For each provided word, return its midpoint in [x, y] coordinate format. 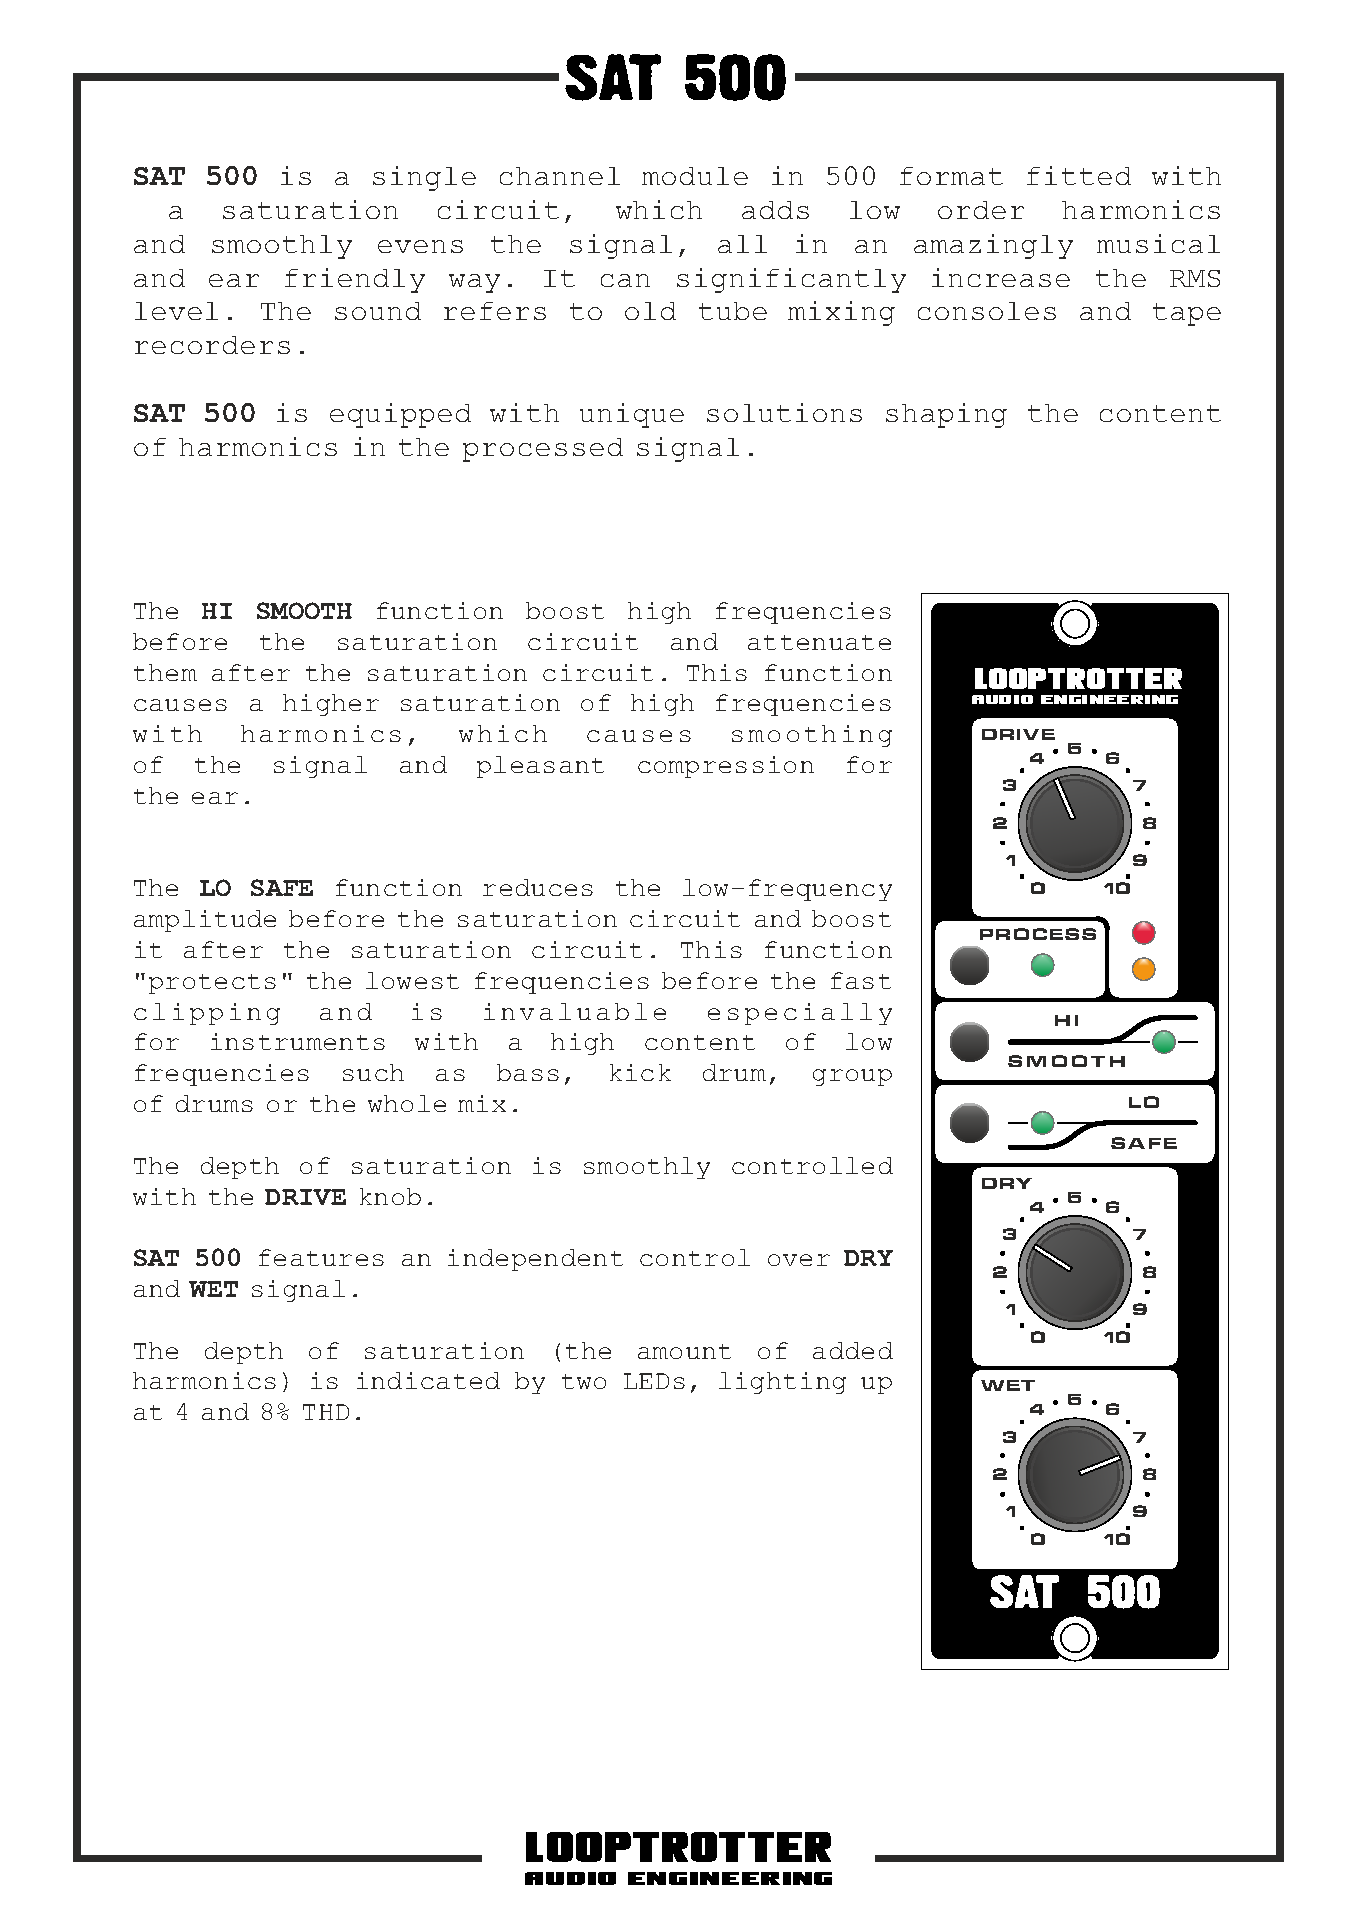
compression [726, 767]
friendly [355, 280]
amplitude [205, 921]
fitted [1079, 175]
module [695, 176]
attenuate [819, 642]
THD [326, 1412]
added [853, 1350]
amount [684, 1351]
